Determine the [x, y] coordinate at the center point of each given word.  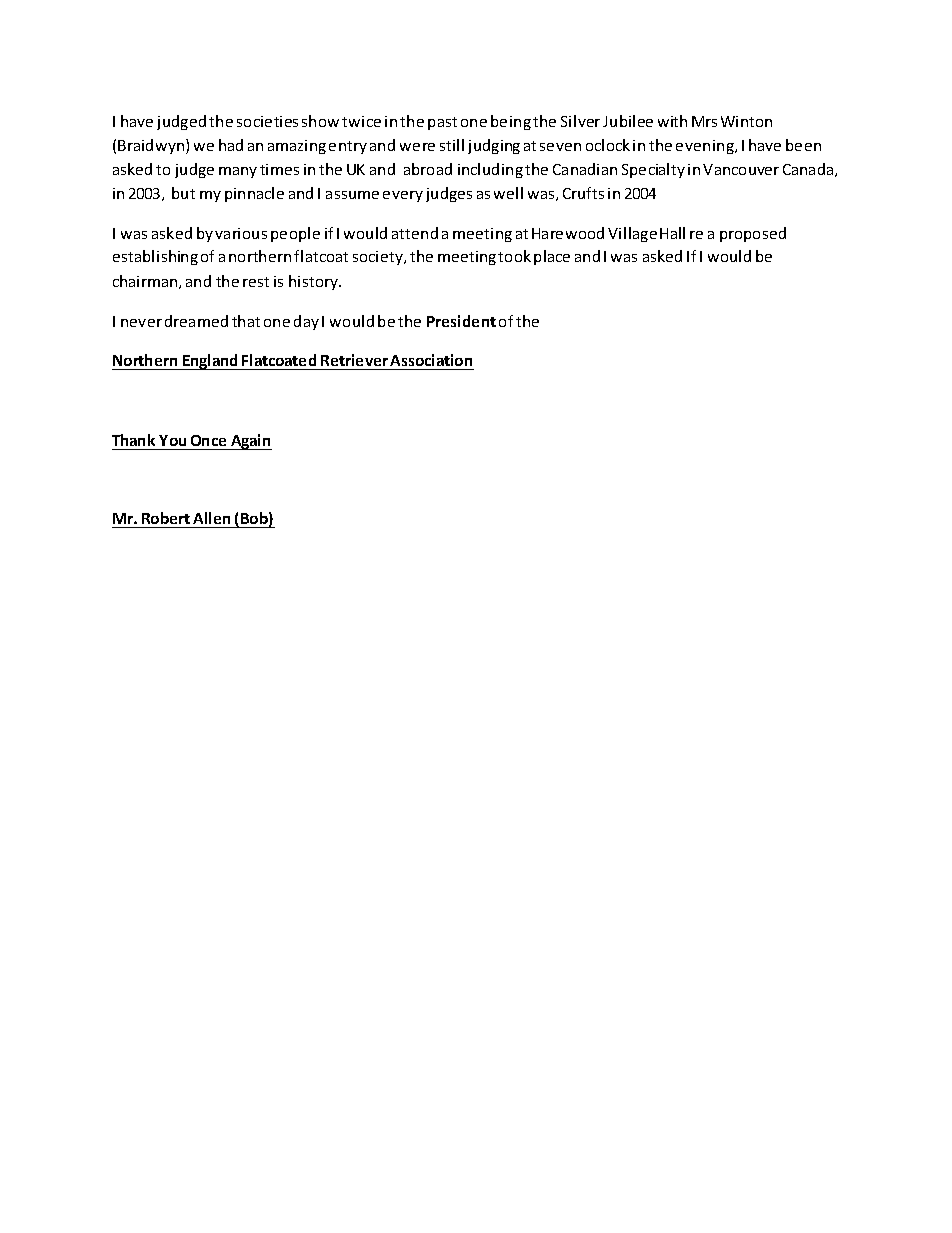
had [231, 145]
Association [431, 362]
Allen [211, 518]
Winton [746, 121]
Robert [166, 518]
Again [250, 442]
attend [415, 233]
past [442, 123]
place [552, 257]
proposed [753, 234]
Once [208, 440]
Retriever [355, 362]
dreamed [196, 321]
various [241, 233]
